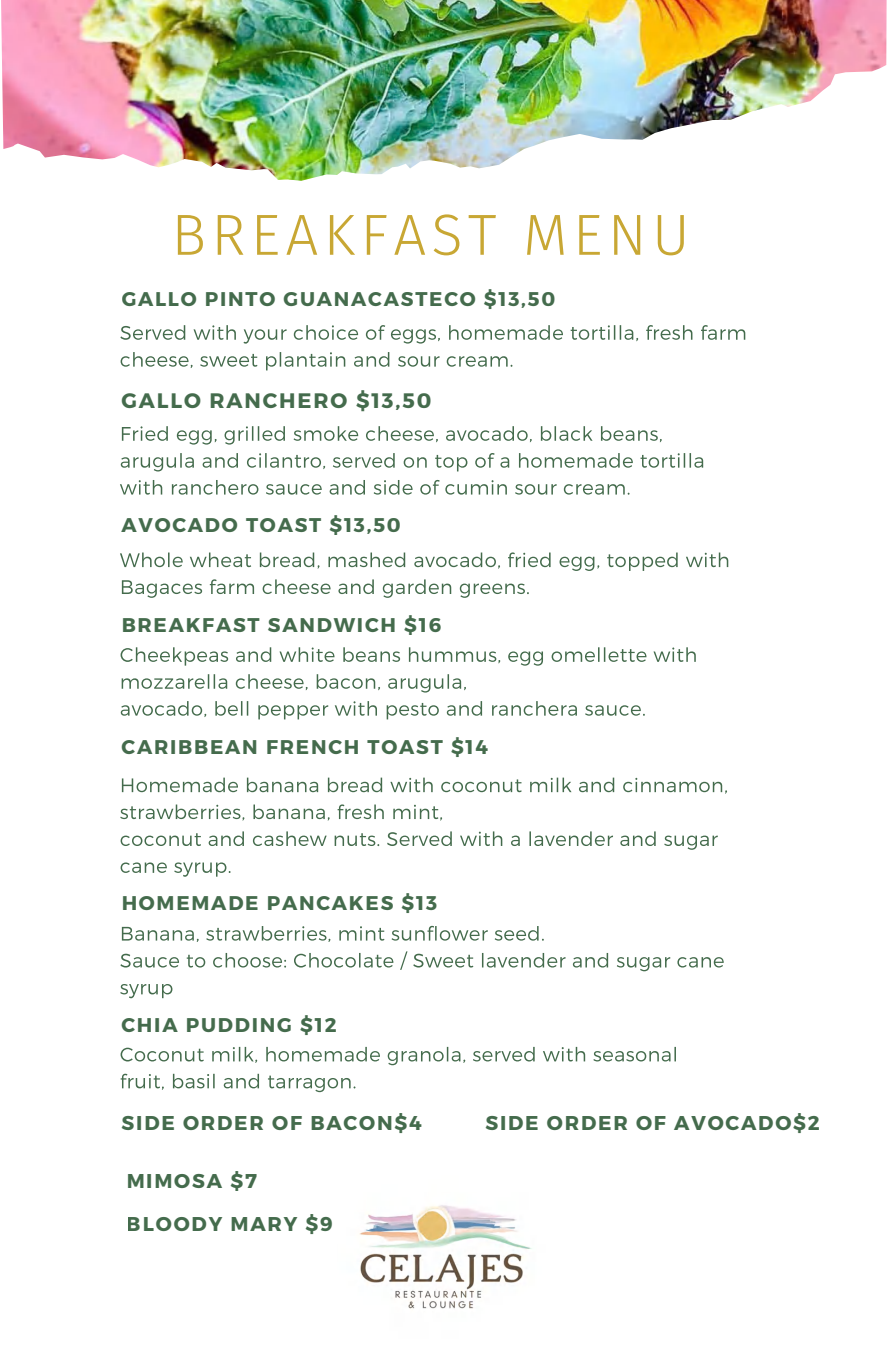 This image has height=1372, width=887. I want to click on choice, so click(326, 332).
